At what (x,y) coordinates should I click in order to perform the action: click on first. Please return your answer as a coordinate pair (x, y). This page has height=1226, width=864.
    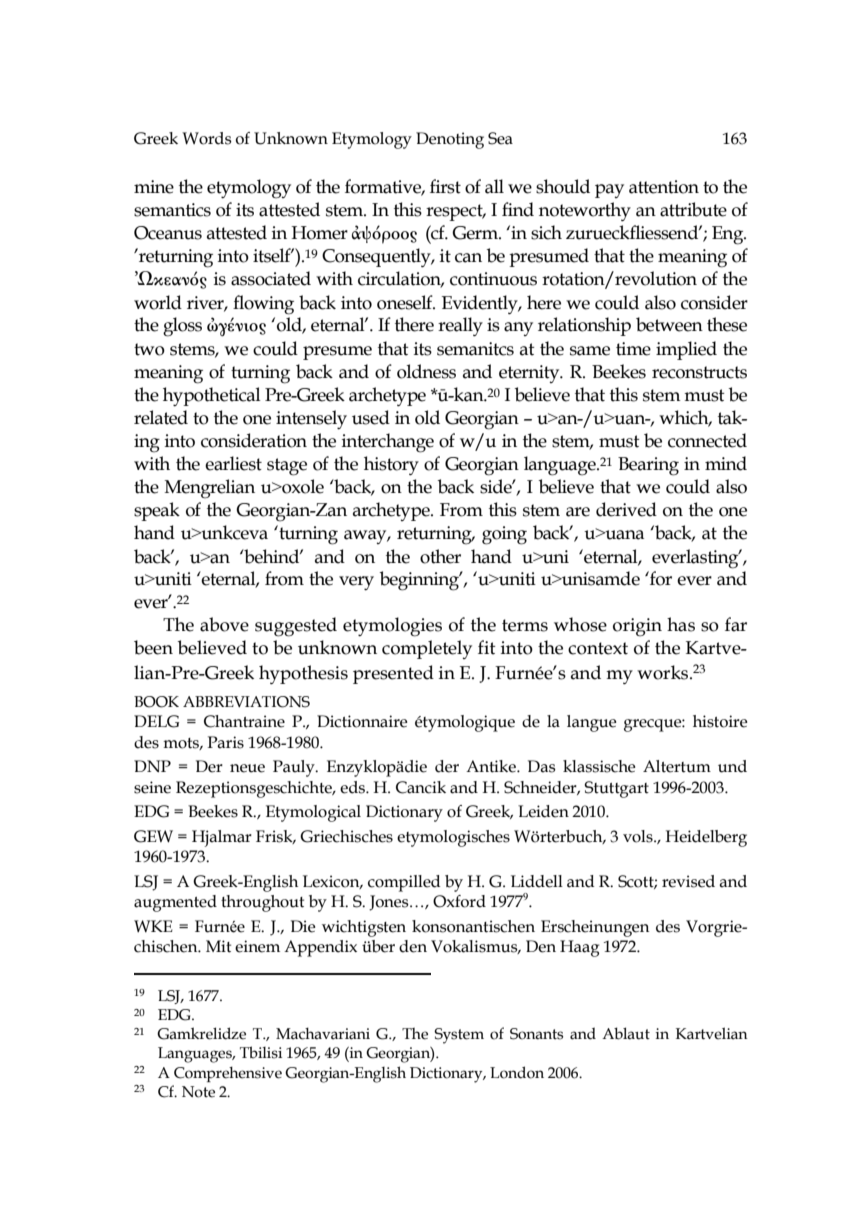
    Looking at the image, I should click on (445, 186).
